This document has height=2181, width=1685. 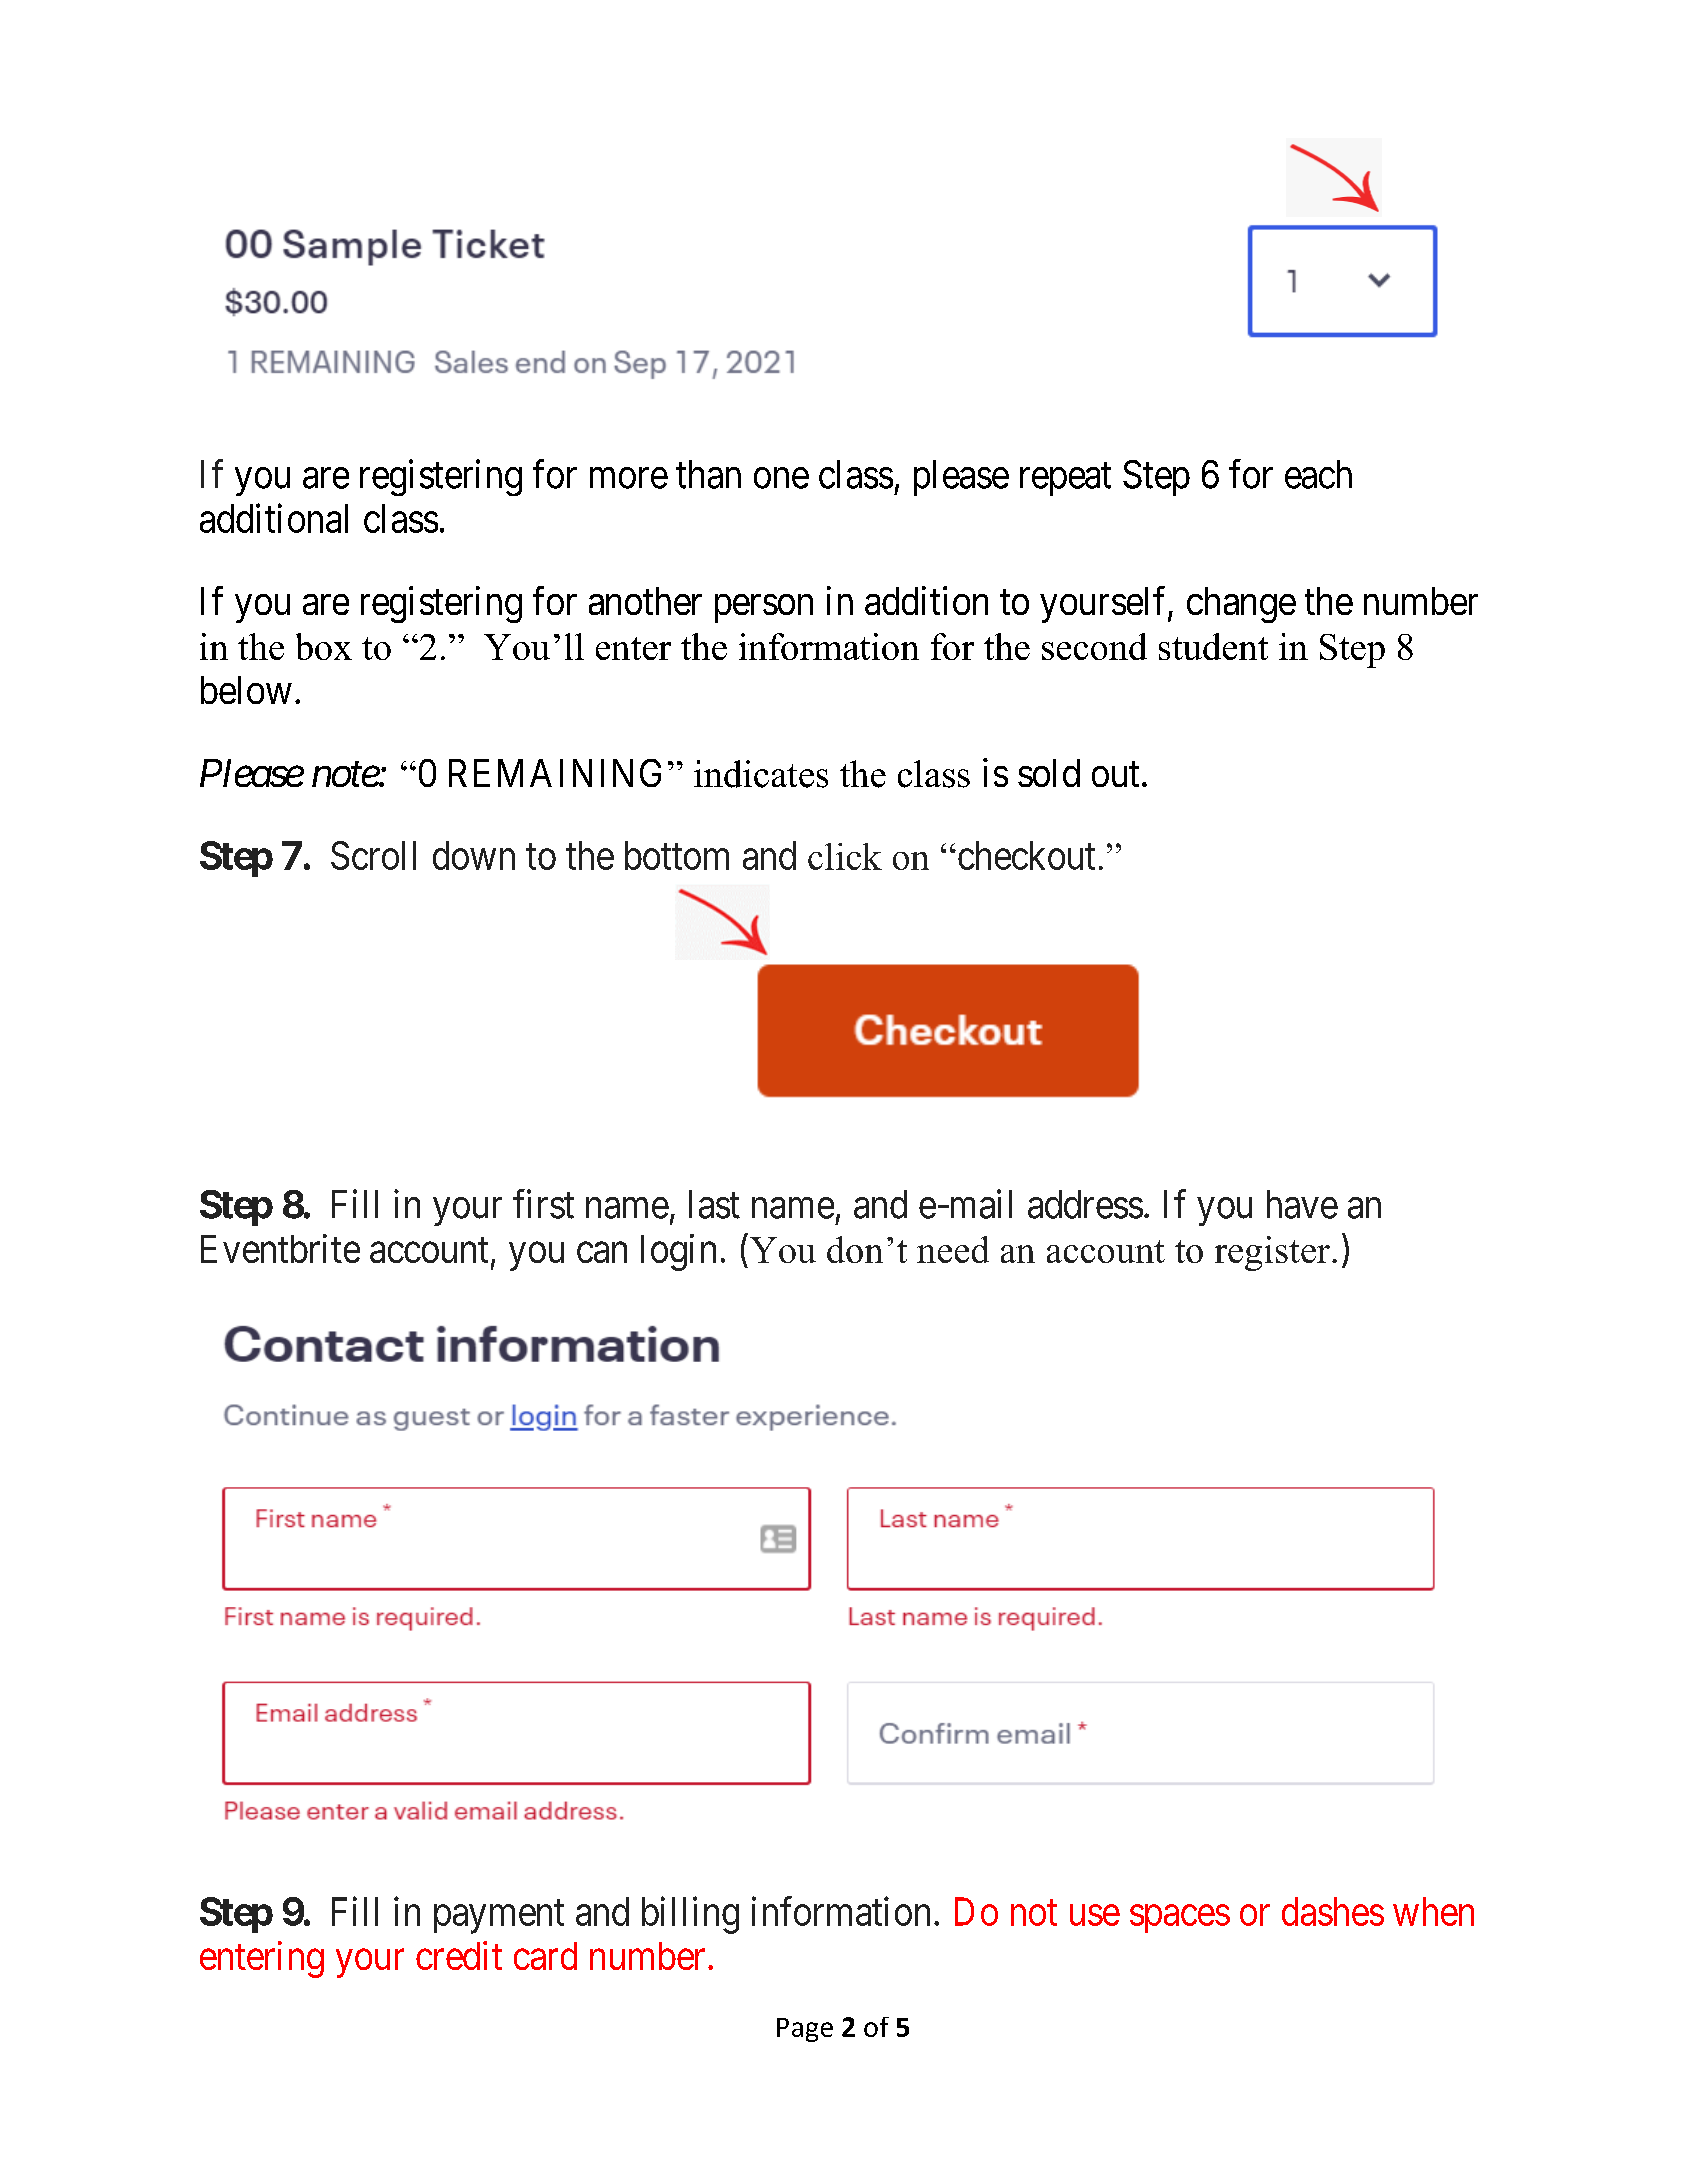 What do you see at coordinates (1318, 474) in the document?
I see `each` at bounding box center [1318, 474].
